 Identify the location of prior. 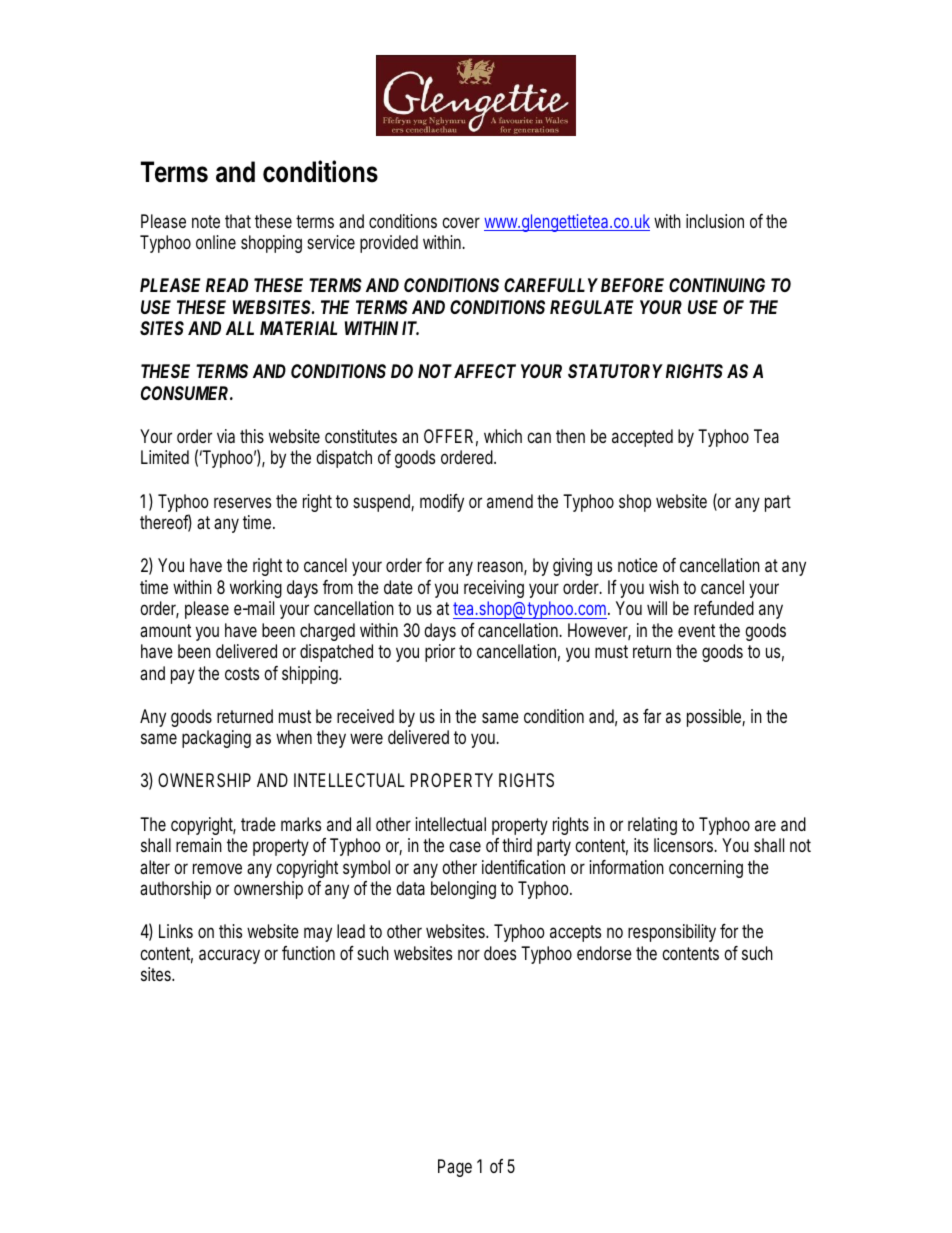
(440, 653).
